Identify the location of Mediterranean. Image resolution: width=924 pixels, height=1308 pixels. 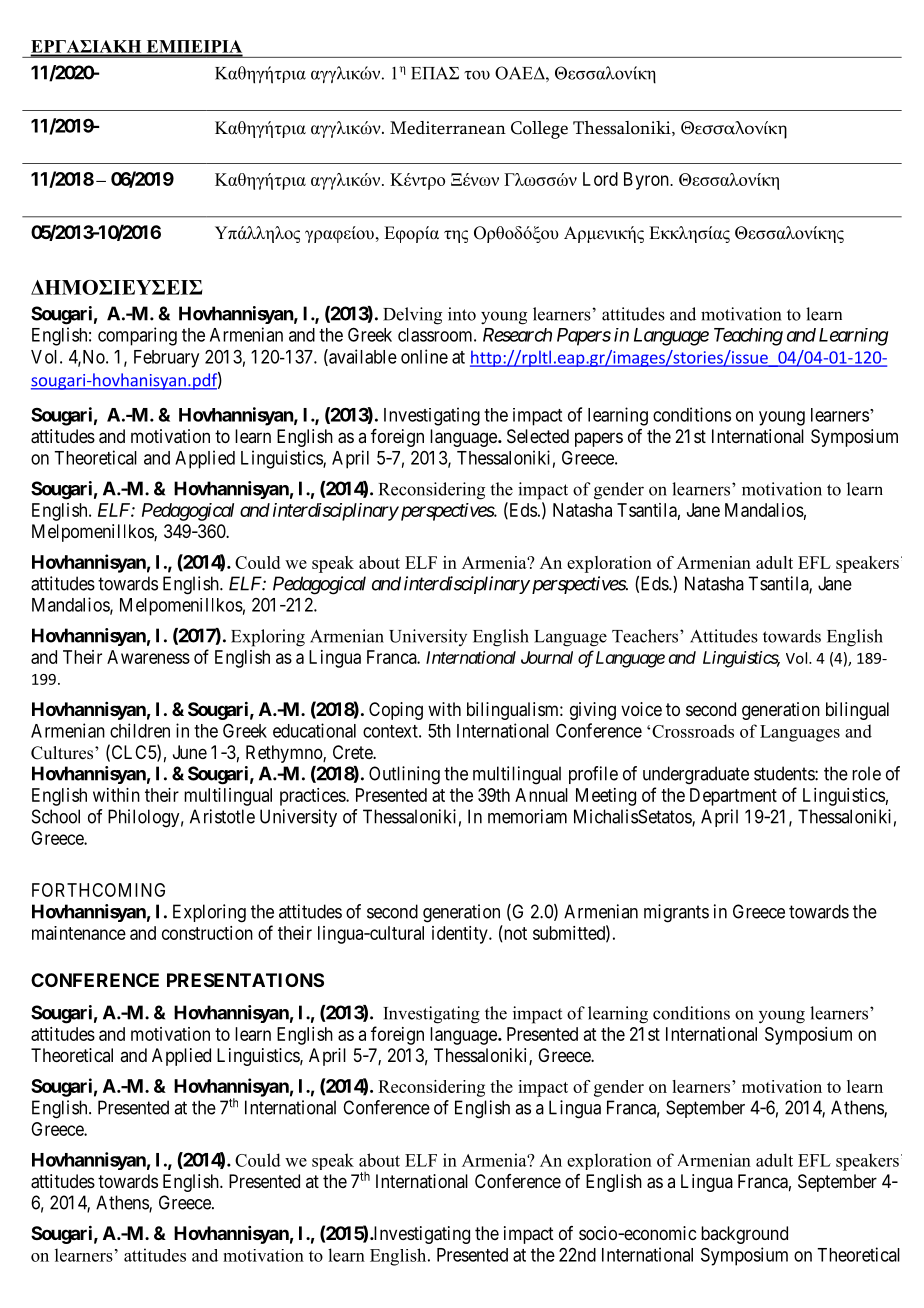
(448, 128).
